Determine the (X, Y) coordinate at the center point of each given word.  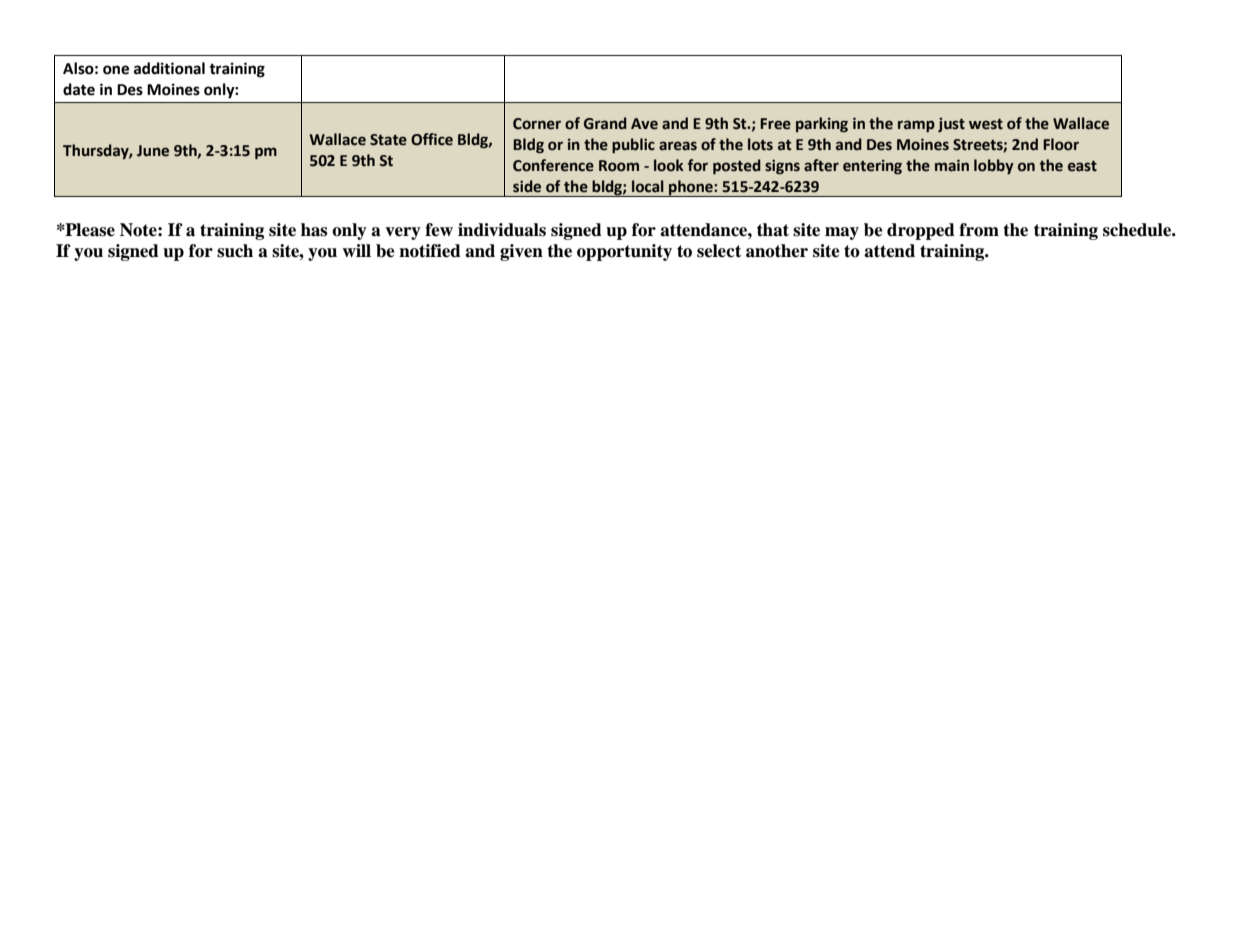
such (235, 251)
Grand (605, 123)
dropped (921, 231)
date (79, 89)
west (986, 124)
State (388, 140)
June (153, 151)
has (314, 230)
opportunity (624, 252)
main (952, 165)
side (527, 186)
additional (169, 68)
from (979, 230)
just (951, 125)
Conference (553, 165)
